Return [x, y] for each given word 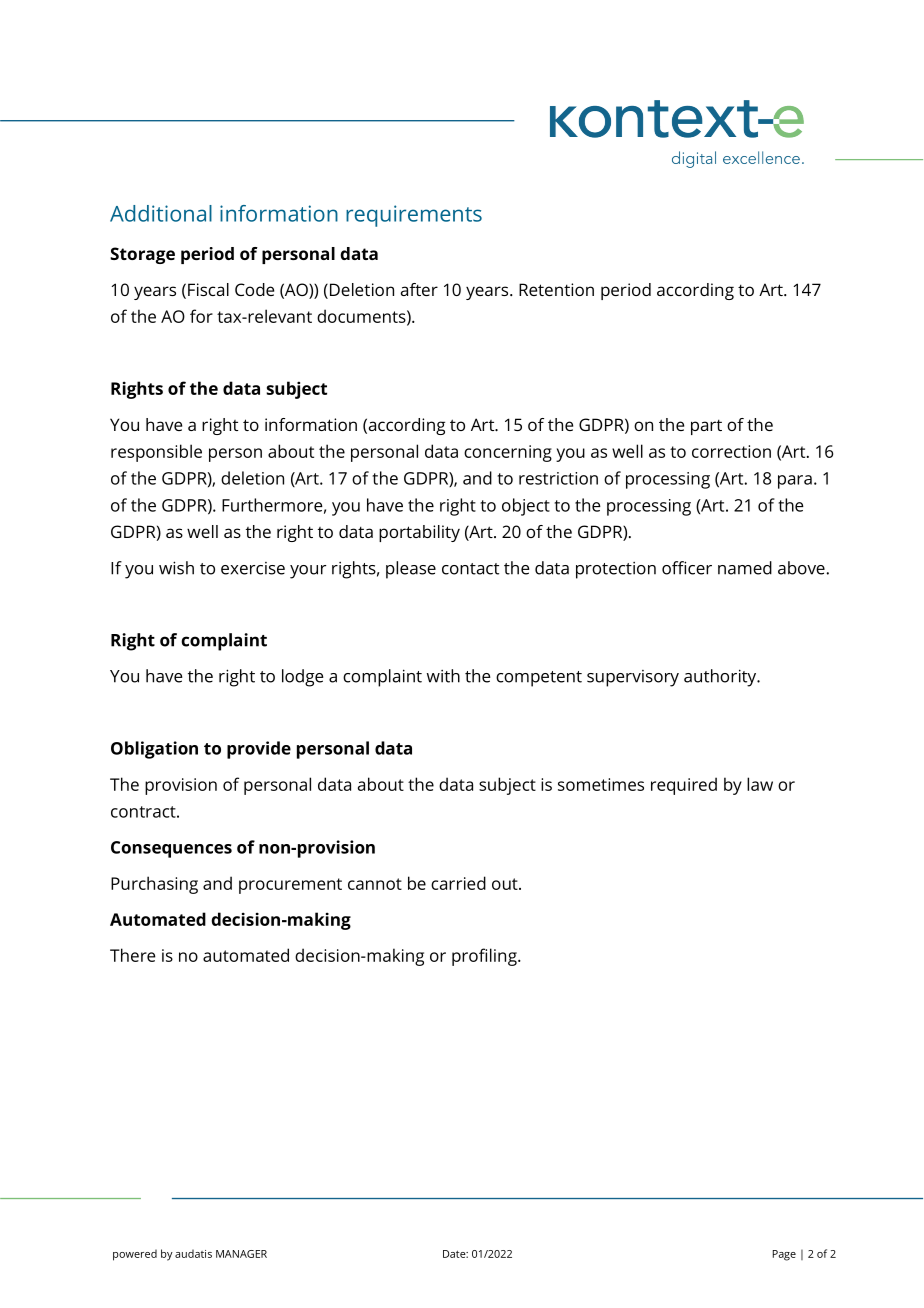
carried [458, 883]
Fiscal [208, 289]
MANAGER [241, 1254]
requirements [414, 216]
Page [784, 1255]
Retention [556, 289]
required [684, 786]
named [745, 568]
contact [470, 569]
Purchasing [154, 885]
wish [176, 568]
